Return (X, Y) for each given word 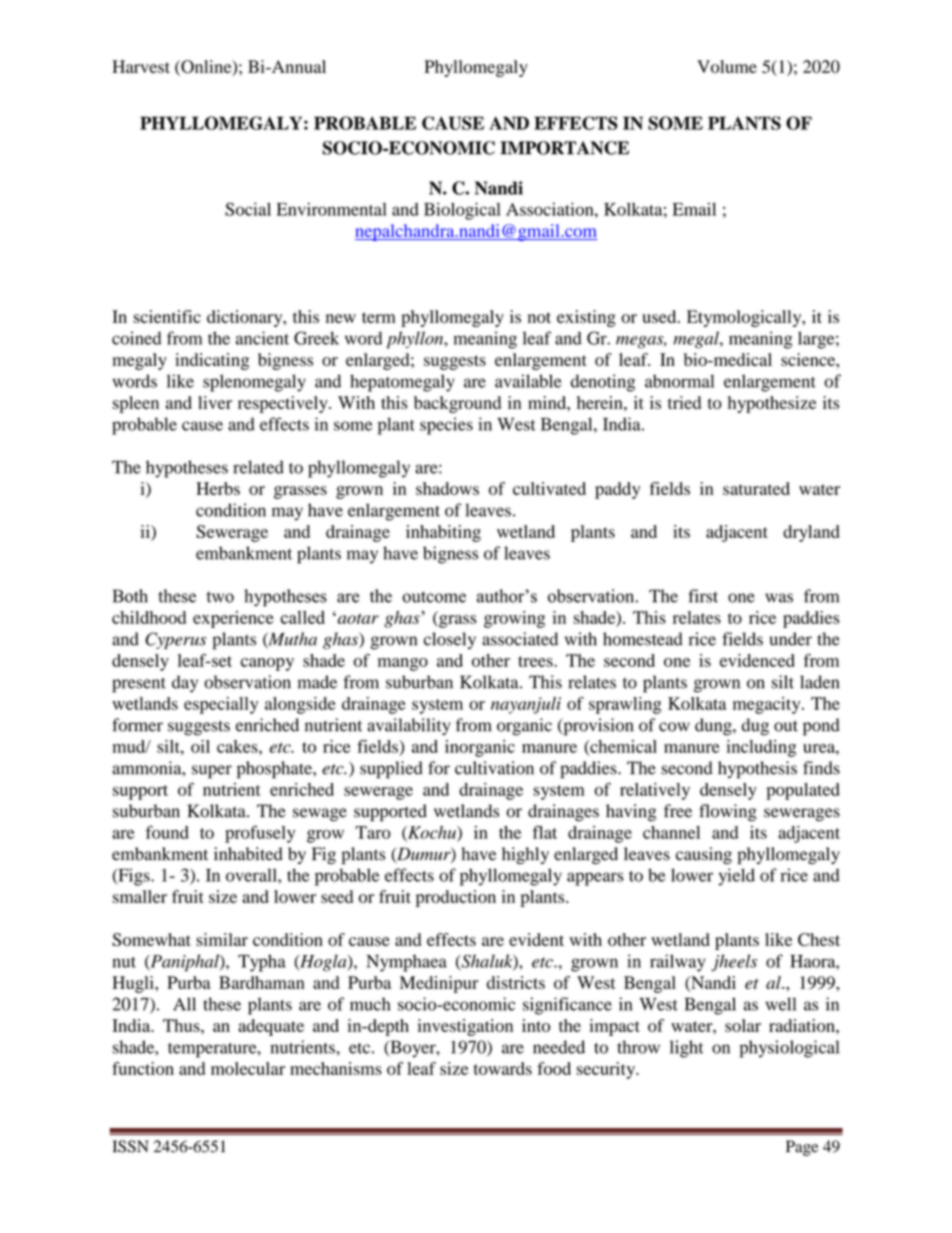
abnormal (679, 381)
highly (525, 855)
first (703, 596)
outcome (434, 597)
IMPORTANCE (564, 148)
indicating (212, 361)
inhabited (248, 854)
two (220, 597)
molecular (248, 1068)
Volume (727, 66)
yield (737, 877)
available (528, 381)
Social (248, 209)
